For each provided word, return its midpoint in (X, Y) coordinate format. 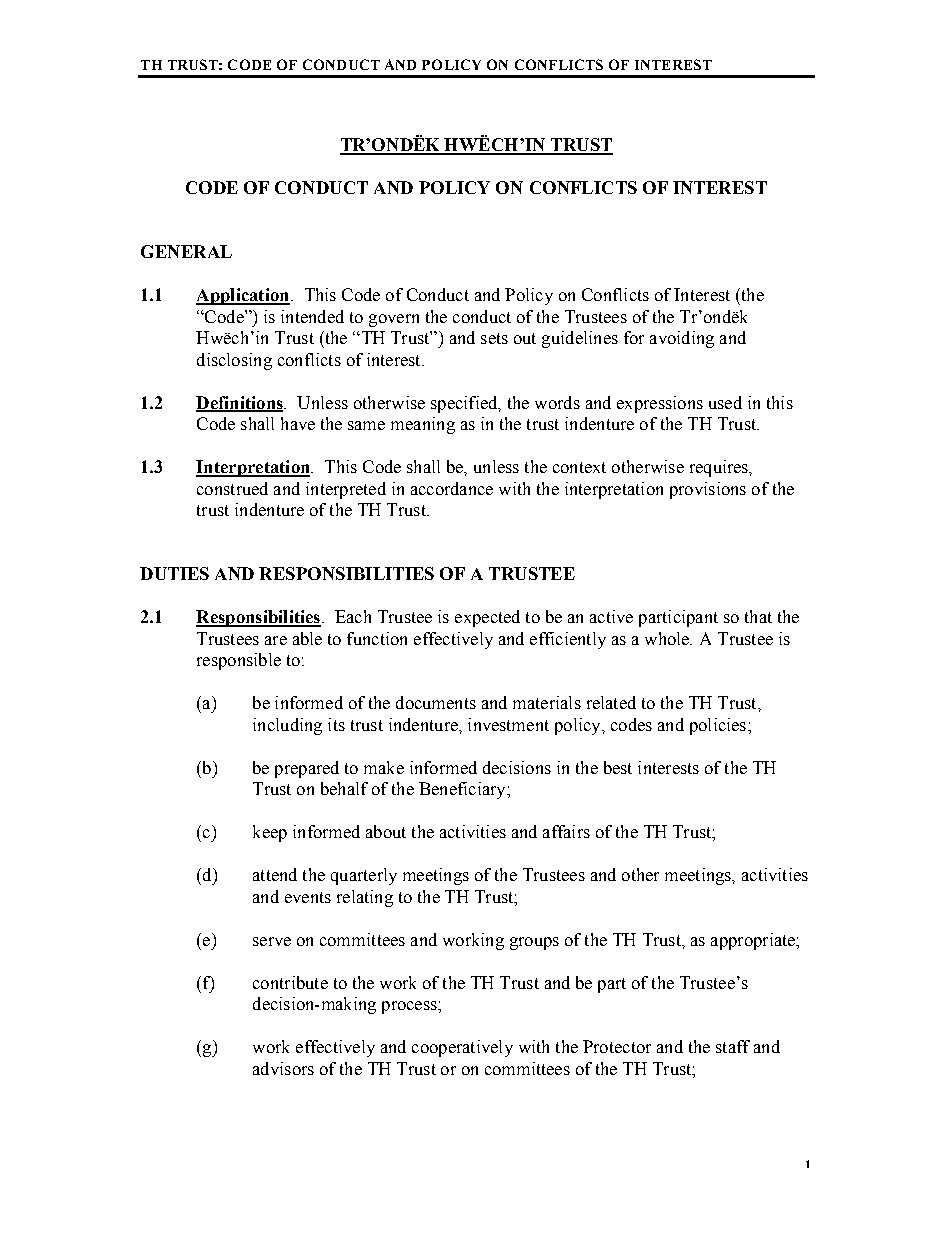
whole (668, 638)
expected (487, 618)
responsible (239, 661)
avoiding (682, 339)
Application (243, 296)
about (386, 831)
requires (720, 468)
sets (494, 338)
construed (232, 488)
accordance (452, 488)
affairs (566, 831)
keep (270, 833)
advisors (283, 1068)
